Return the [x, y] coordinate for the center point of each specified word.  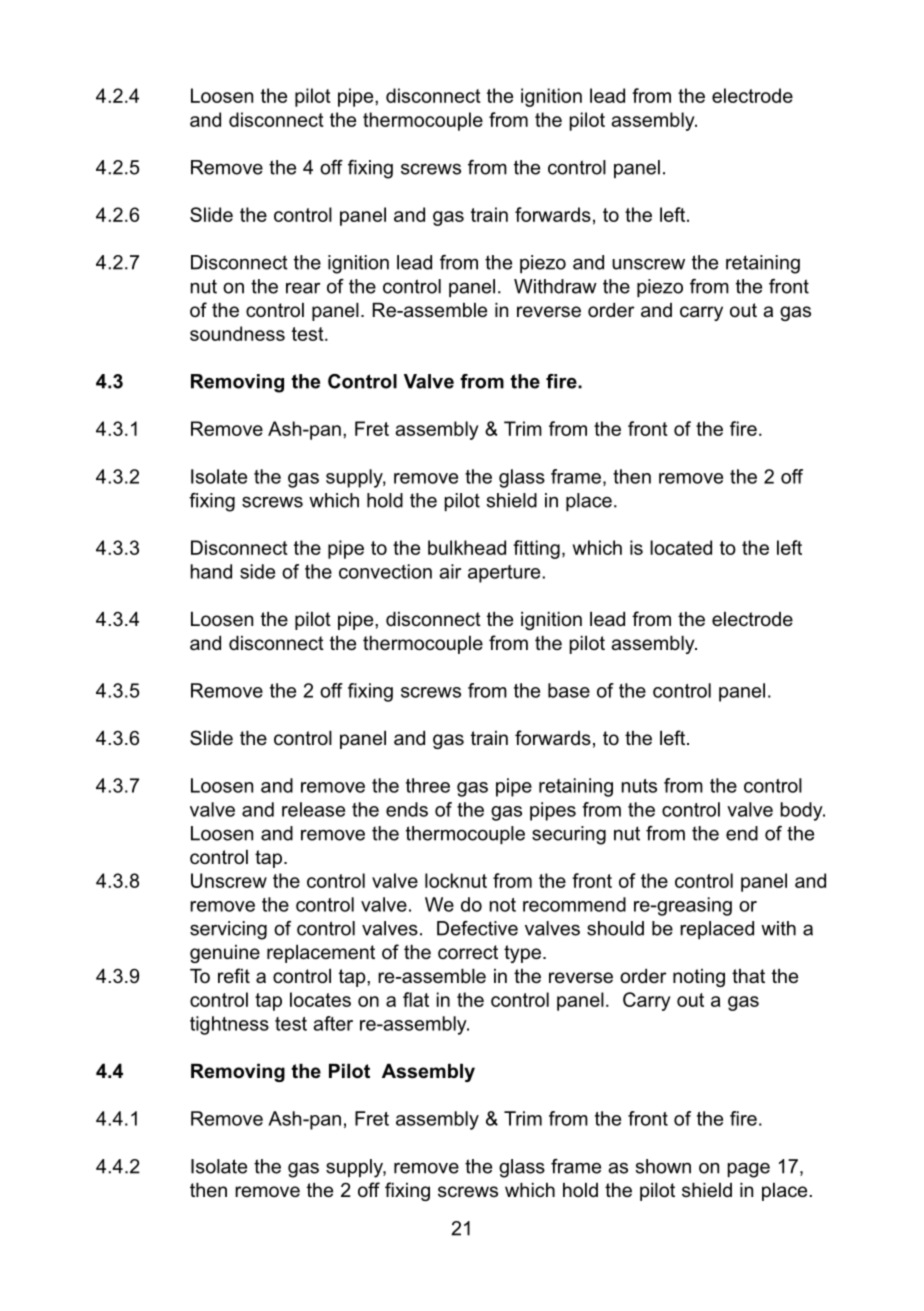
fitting [536, 549]
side [257, 571]
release [313, 809]
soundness [237, 333]
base [569, 690]
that [748, 976]
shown [663, 1166]
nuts [639, 786]
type [522, 954]
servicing [228, 930]
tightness [229, 1025]
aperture [505, 574]
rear [303, 288]
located [681, 547]
